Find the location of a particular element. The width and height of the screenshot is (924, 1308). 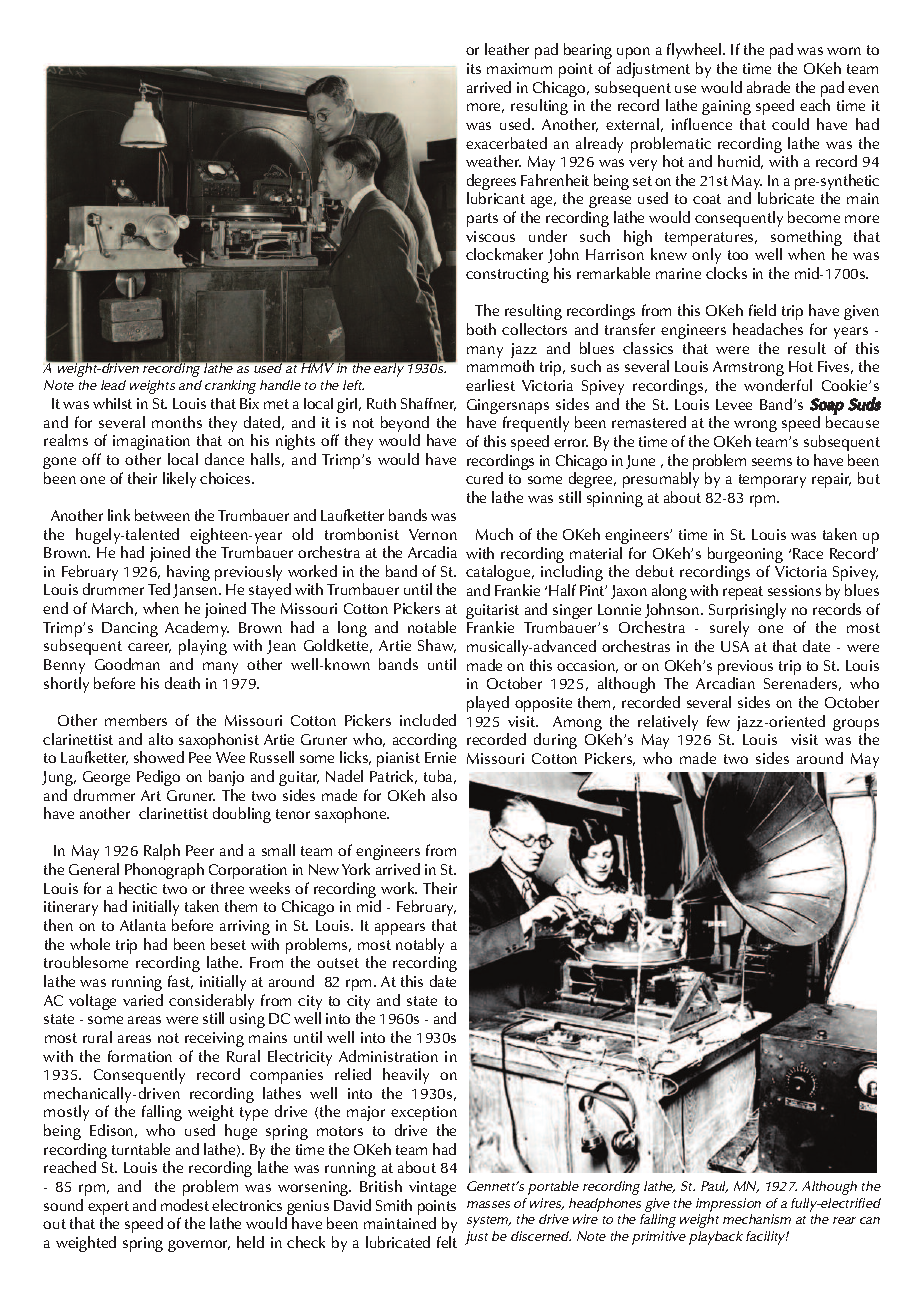

maximum is located at coordinates (519, 68).
